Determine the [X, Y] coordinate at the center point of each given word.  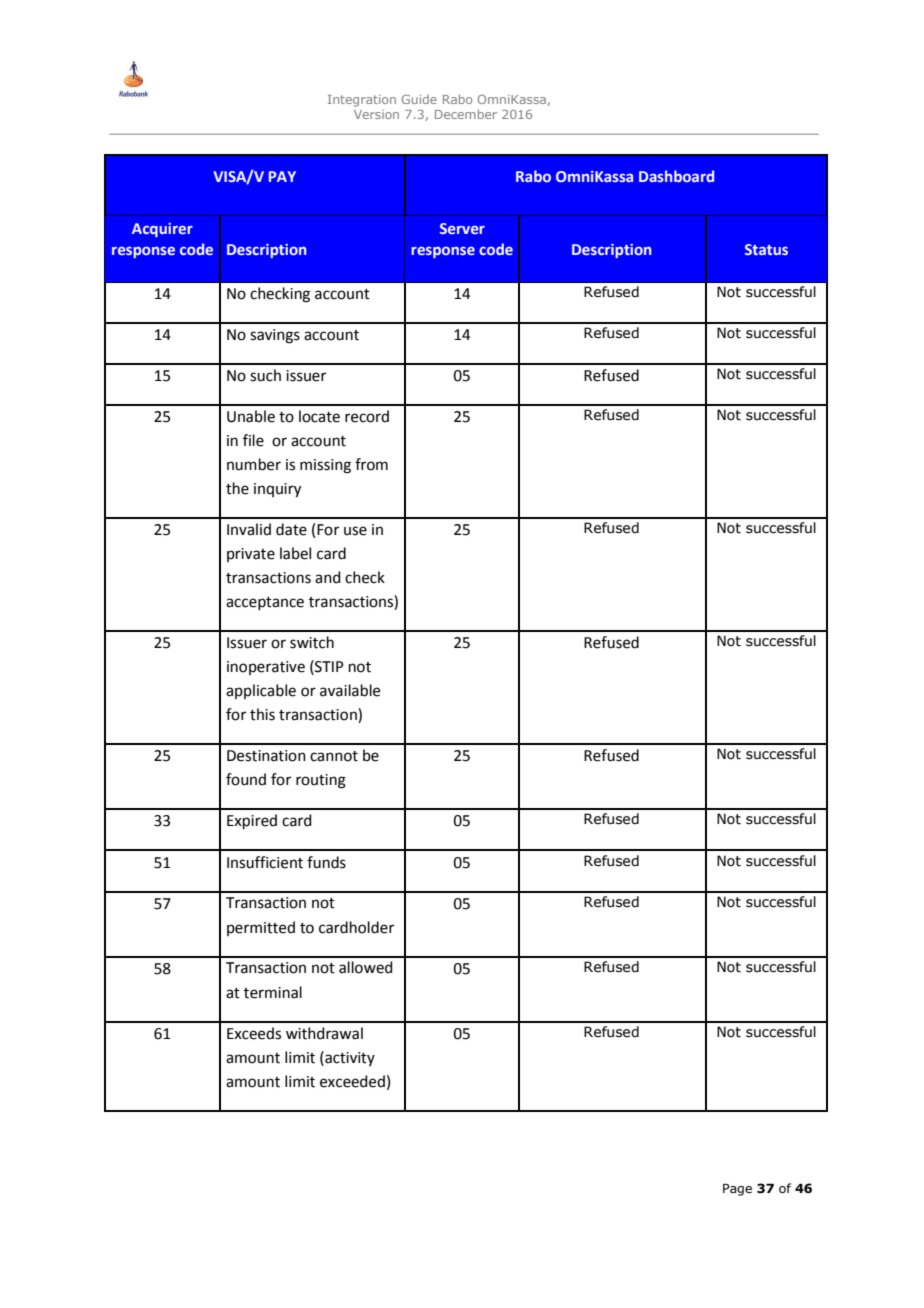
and [328, 577]
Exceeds [254, 1033]
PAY [282, 176]
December [466, 114]
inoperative [266, 668]
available [350, 690]
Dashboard [676, 176]
